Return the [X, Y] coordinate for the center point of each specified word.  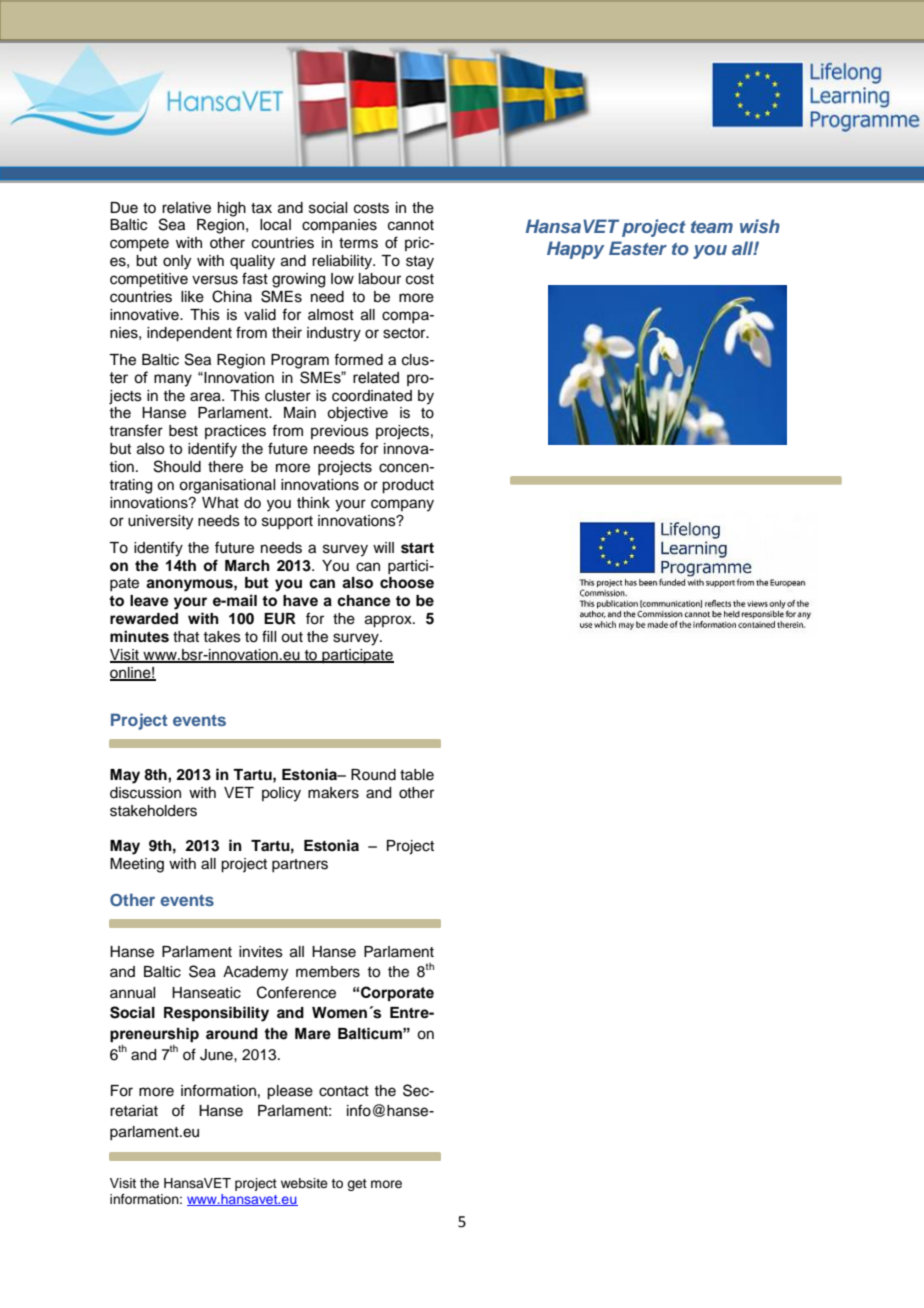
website [304, 1183]
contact [344, 1091]
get [357, 1185]
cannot [411, 225]
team [712, 227]
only [177, 262]
